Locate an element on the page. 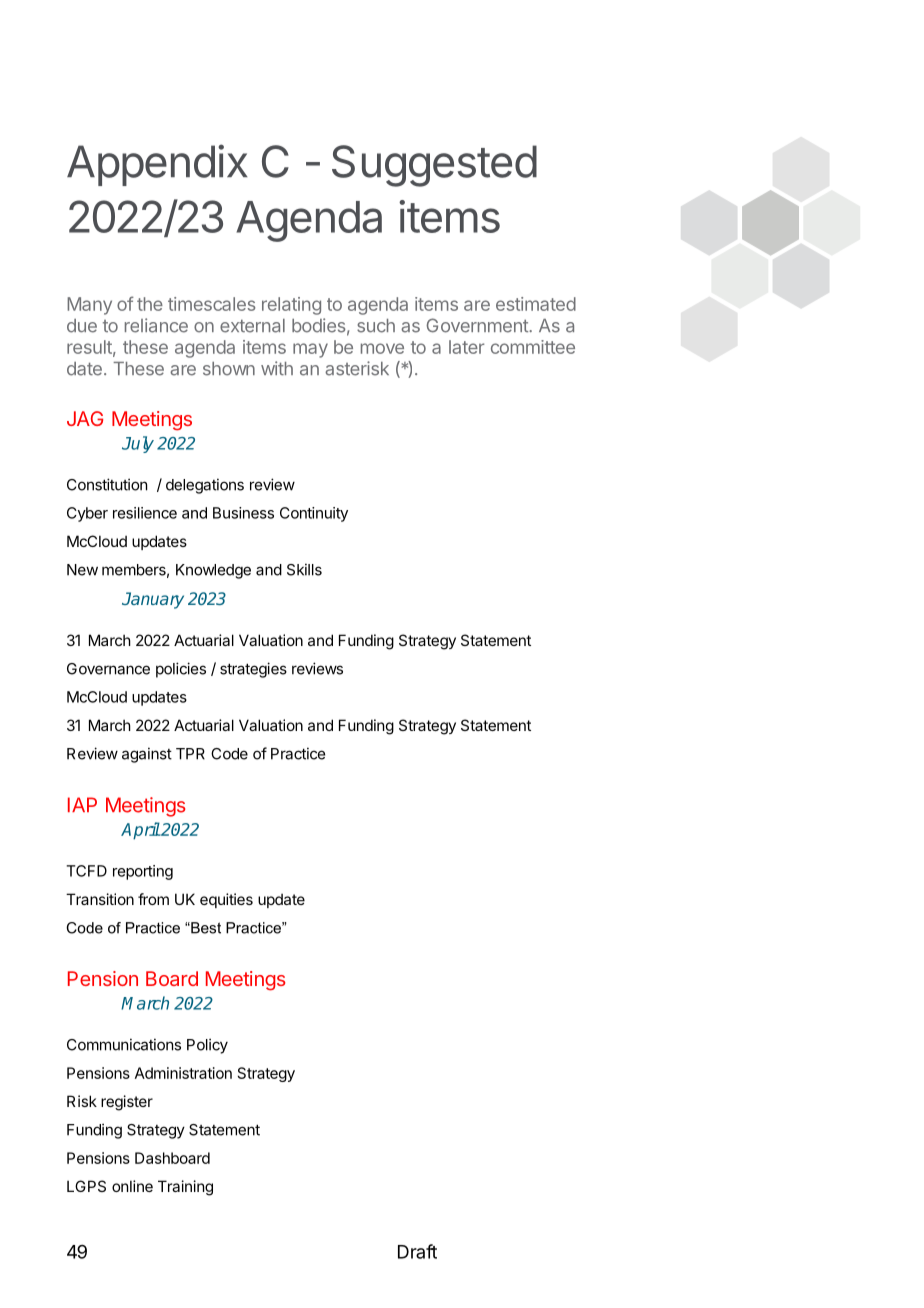 Image resolution: width=924 pixels, height=1308 pixels. relating is located at coordinates (291, 306).
